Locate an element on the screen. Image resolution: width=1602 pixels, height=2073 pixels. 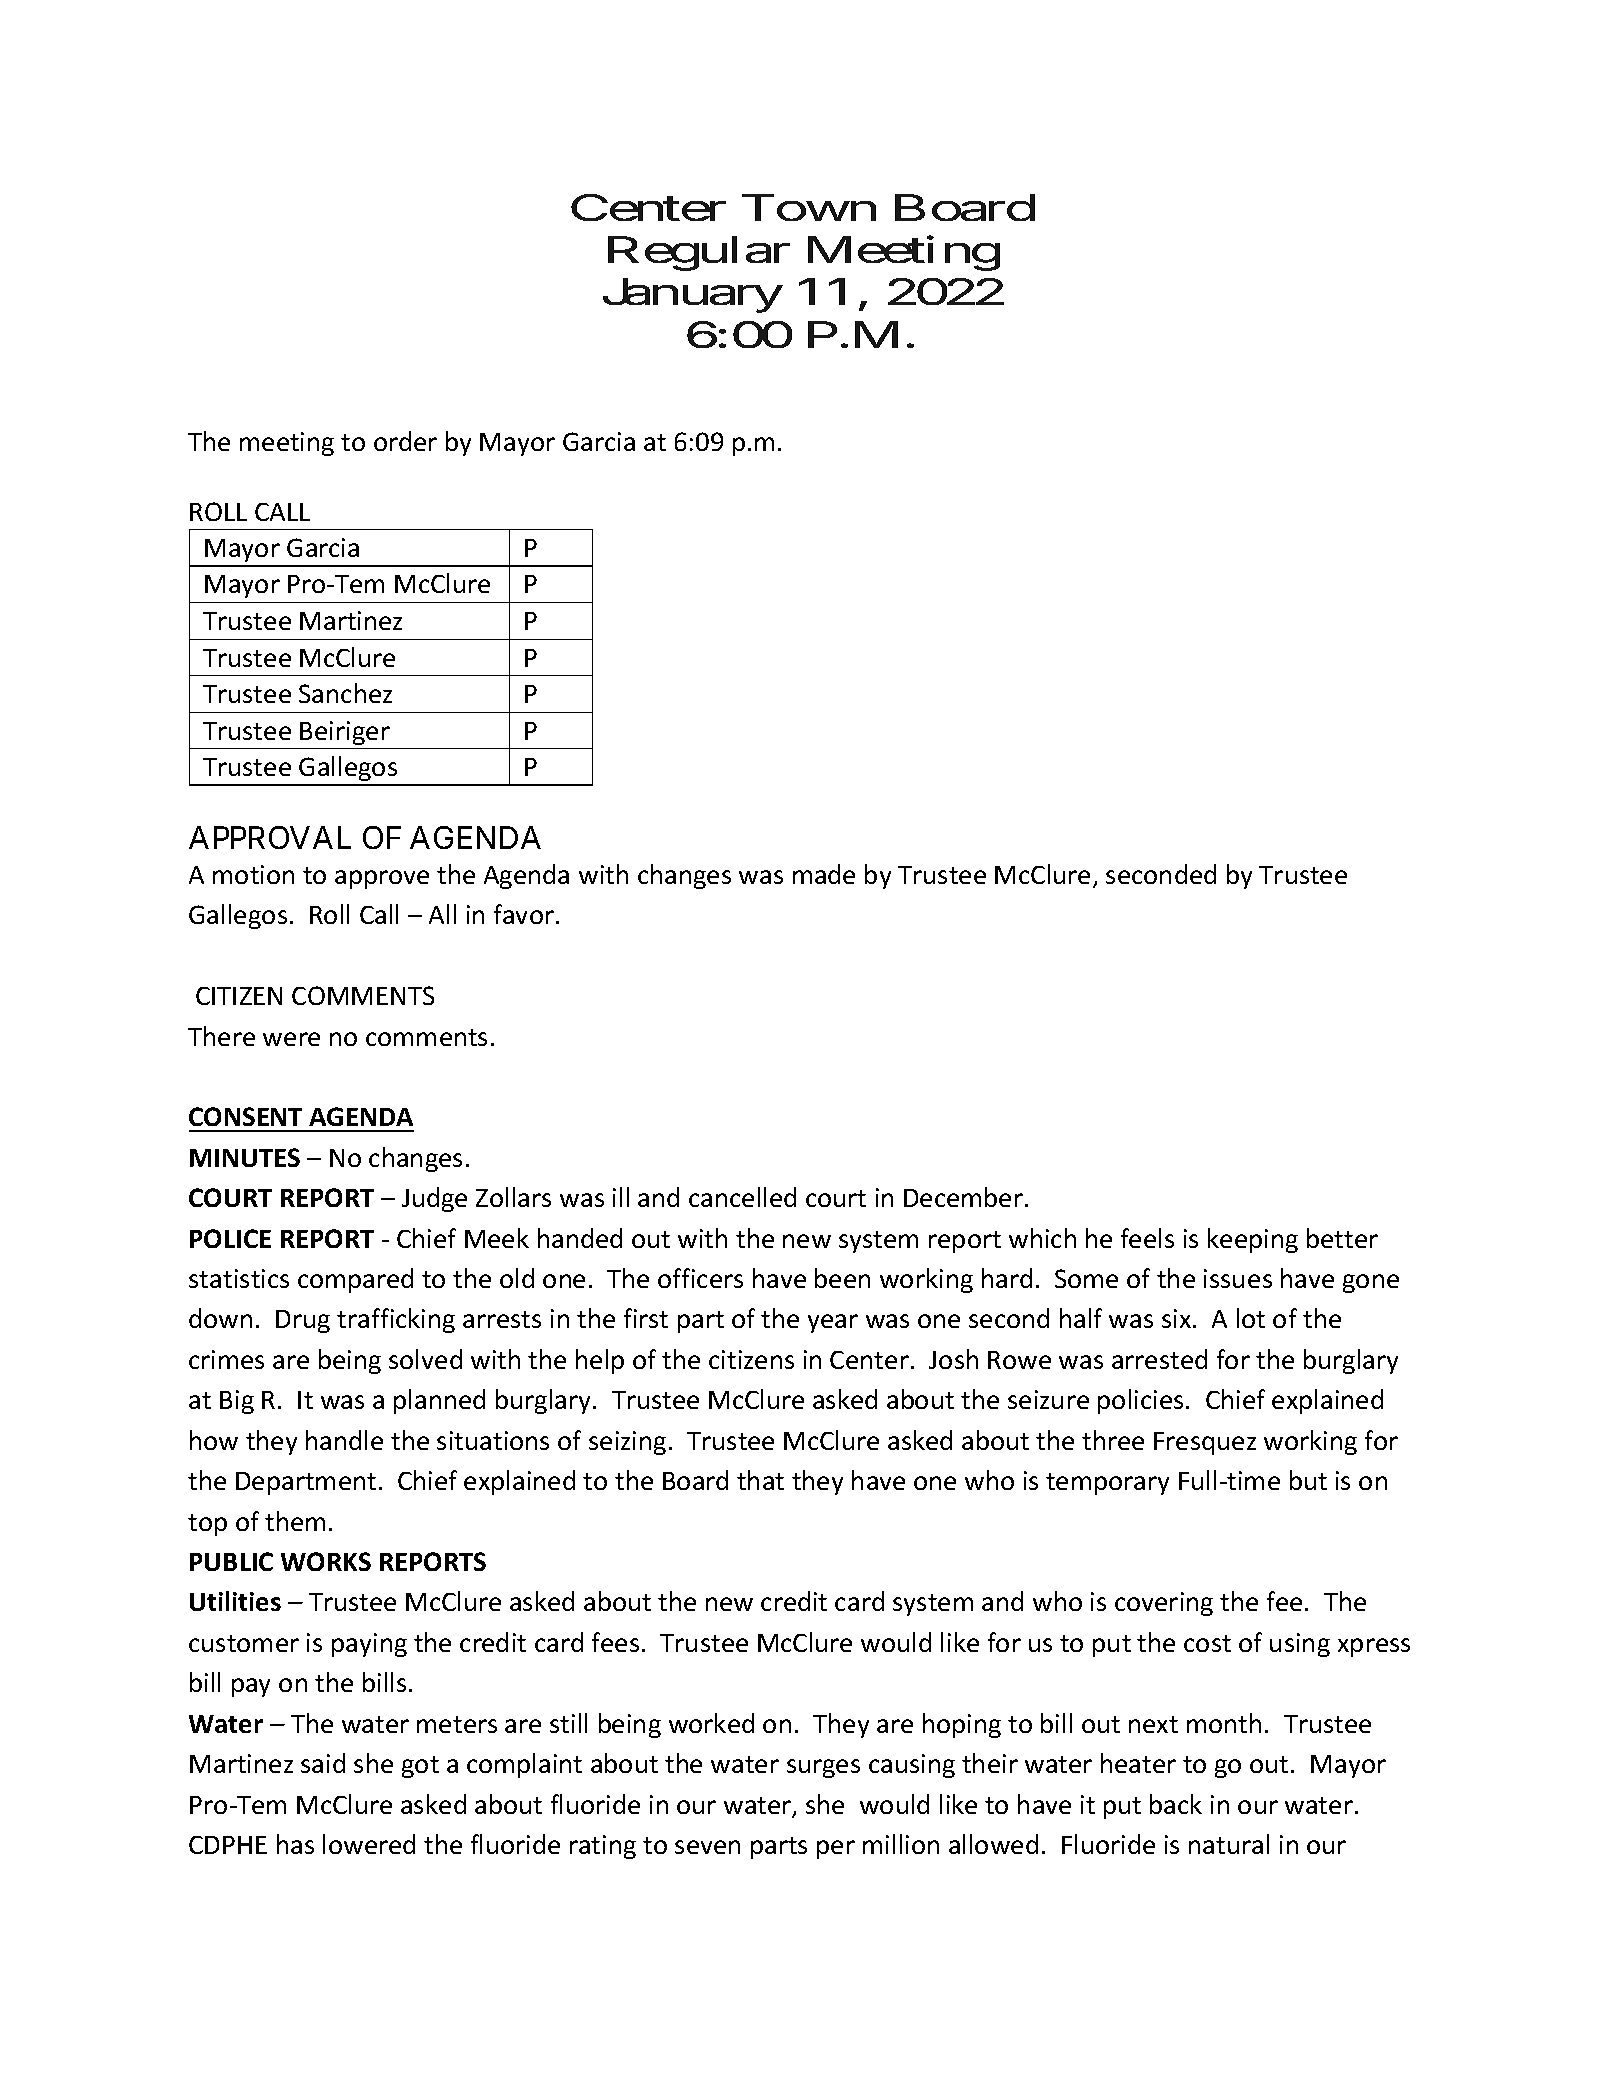
December is located at coordinates (963, 1197).
